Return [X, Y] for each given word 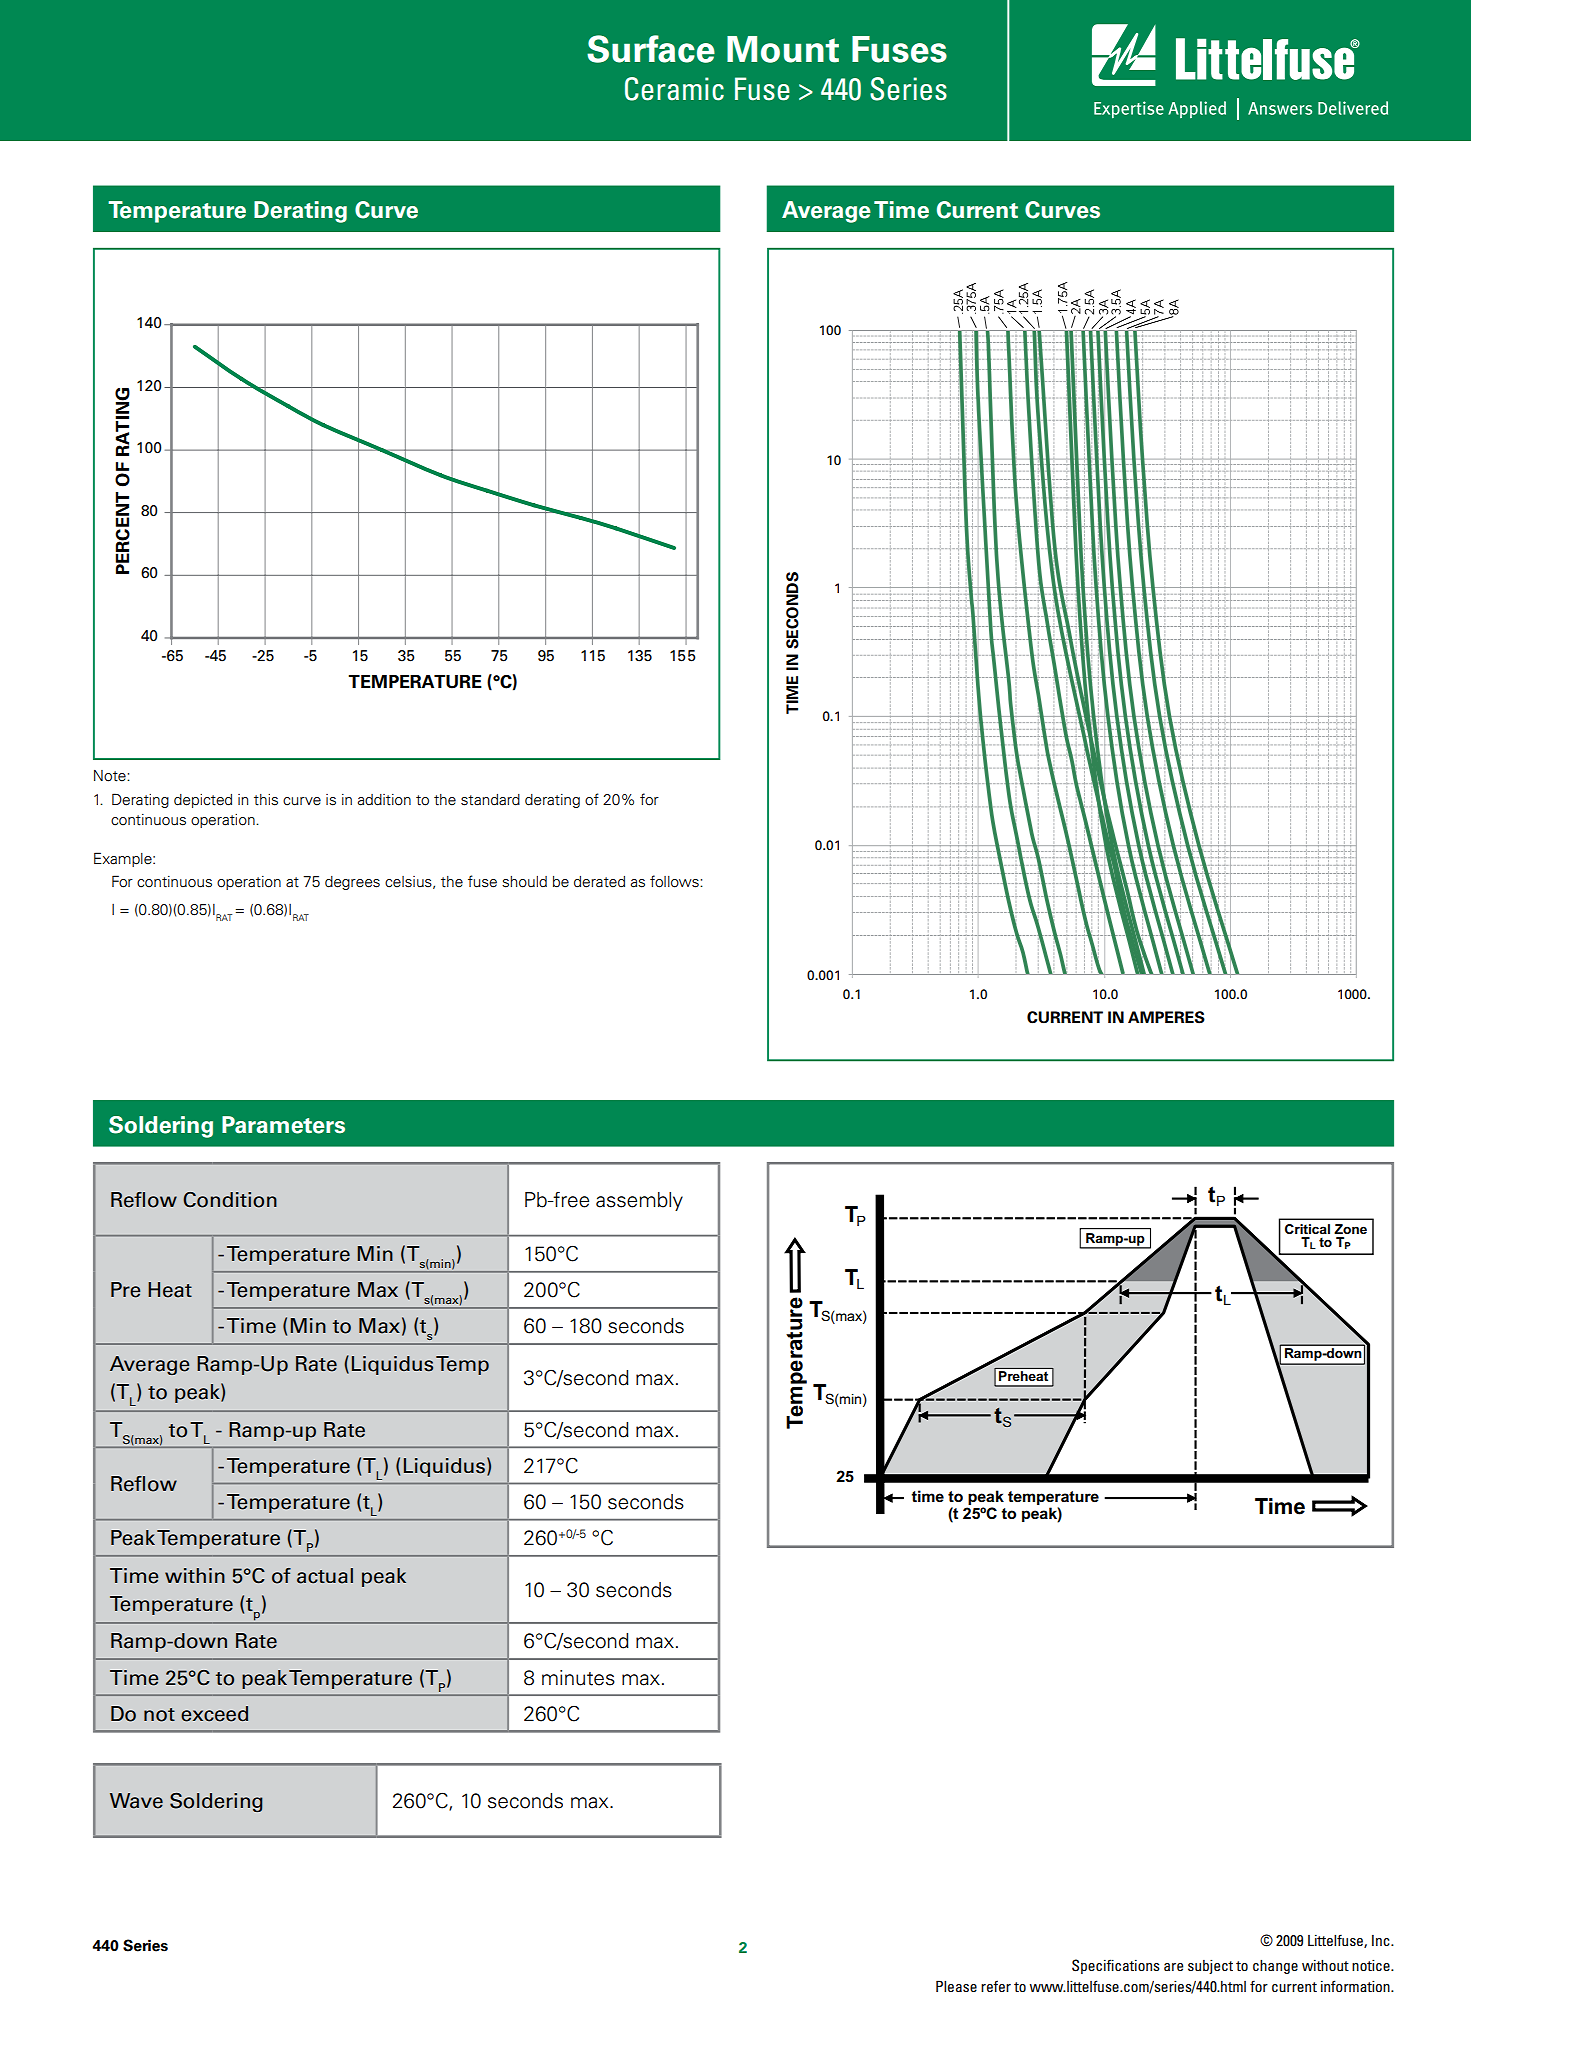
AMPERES [1166, 1017]
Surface [651, 49]
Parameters [283, 1125]
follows [675, 881]
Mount [783, 49]
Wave [136, 1801]
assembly [639, 1201]
